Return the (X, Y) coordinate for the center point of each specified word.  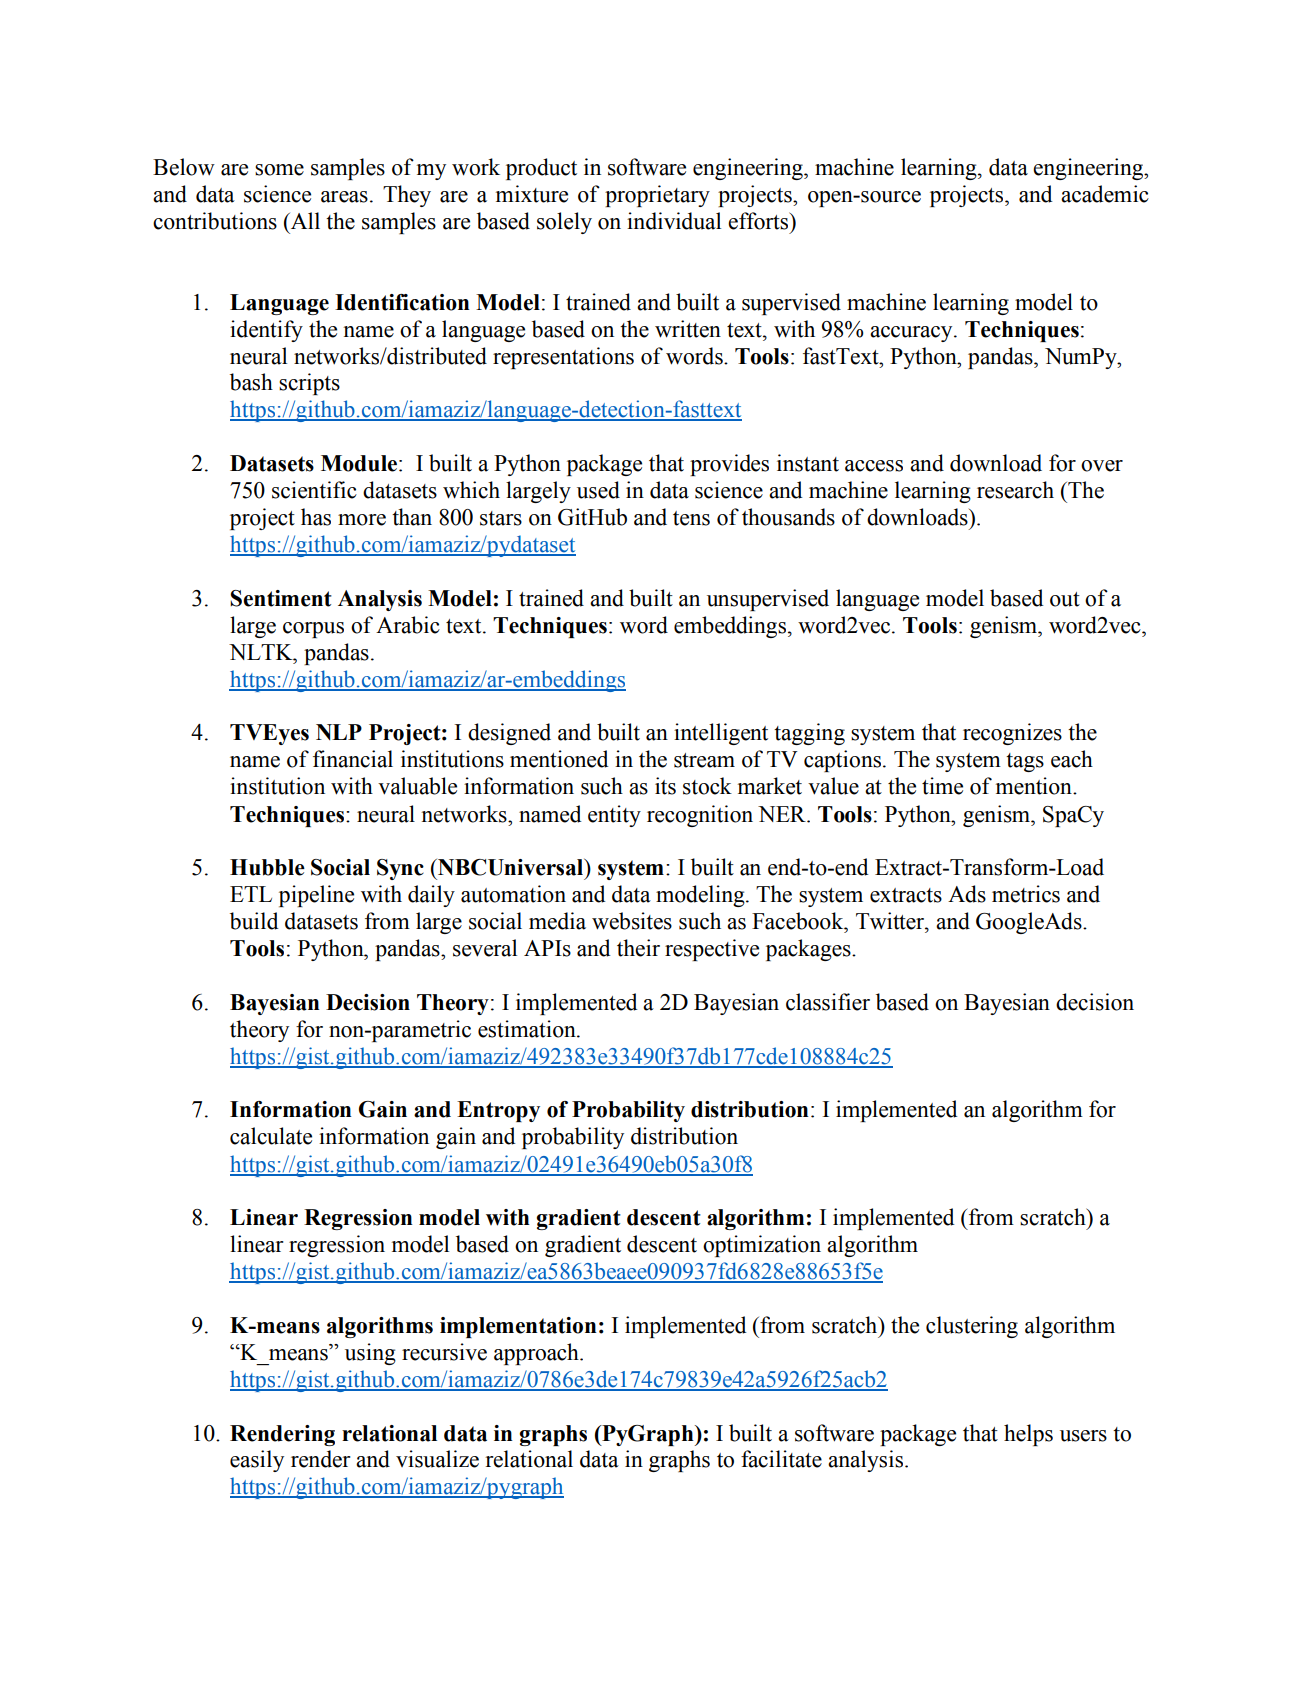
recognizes (1012, 734)
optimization (762, 1246)
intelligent (721, 734)
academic (1105, 194)
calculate (271, 1136)
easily (257, 1461)
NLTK (262, 652)
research (1015, 490)
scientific (314, 490)
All (304, 220)
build (254, 921)
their (638, 948)
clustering (972, 1327)
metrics (1026, 894)
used (598, 490)
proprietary (657, 196)
